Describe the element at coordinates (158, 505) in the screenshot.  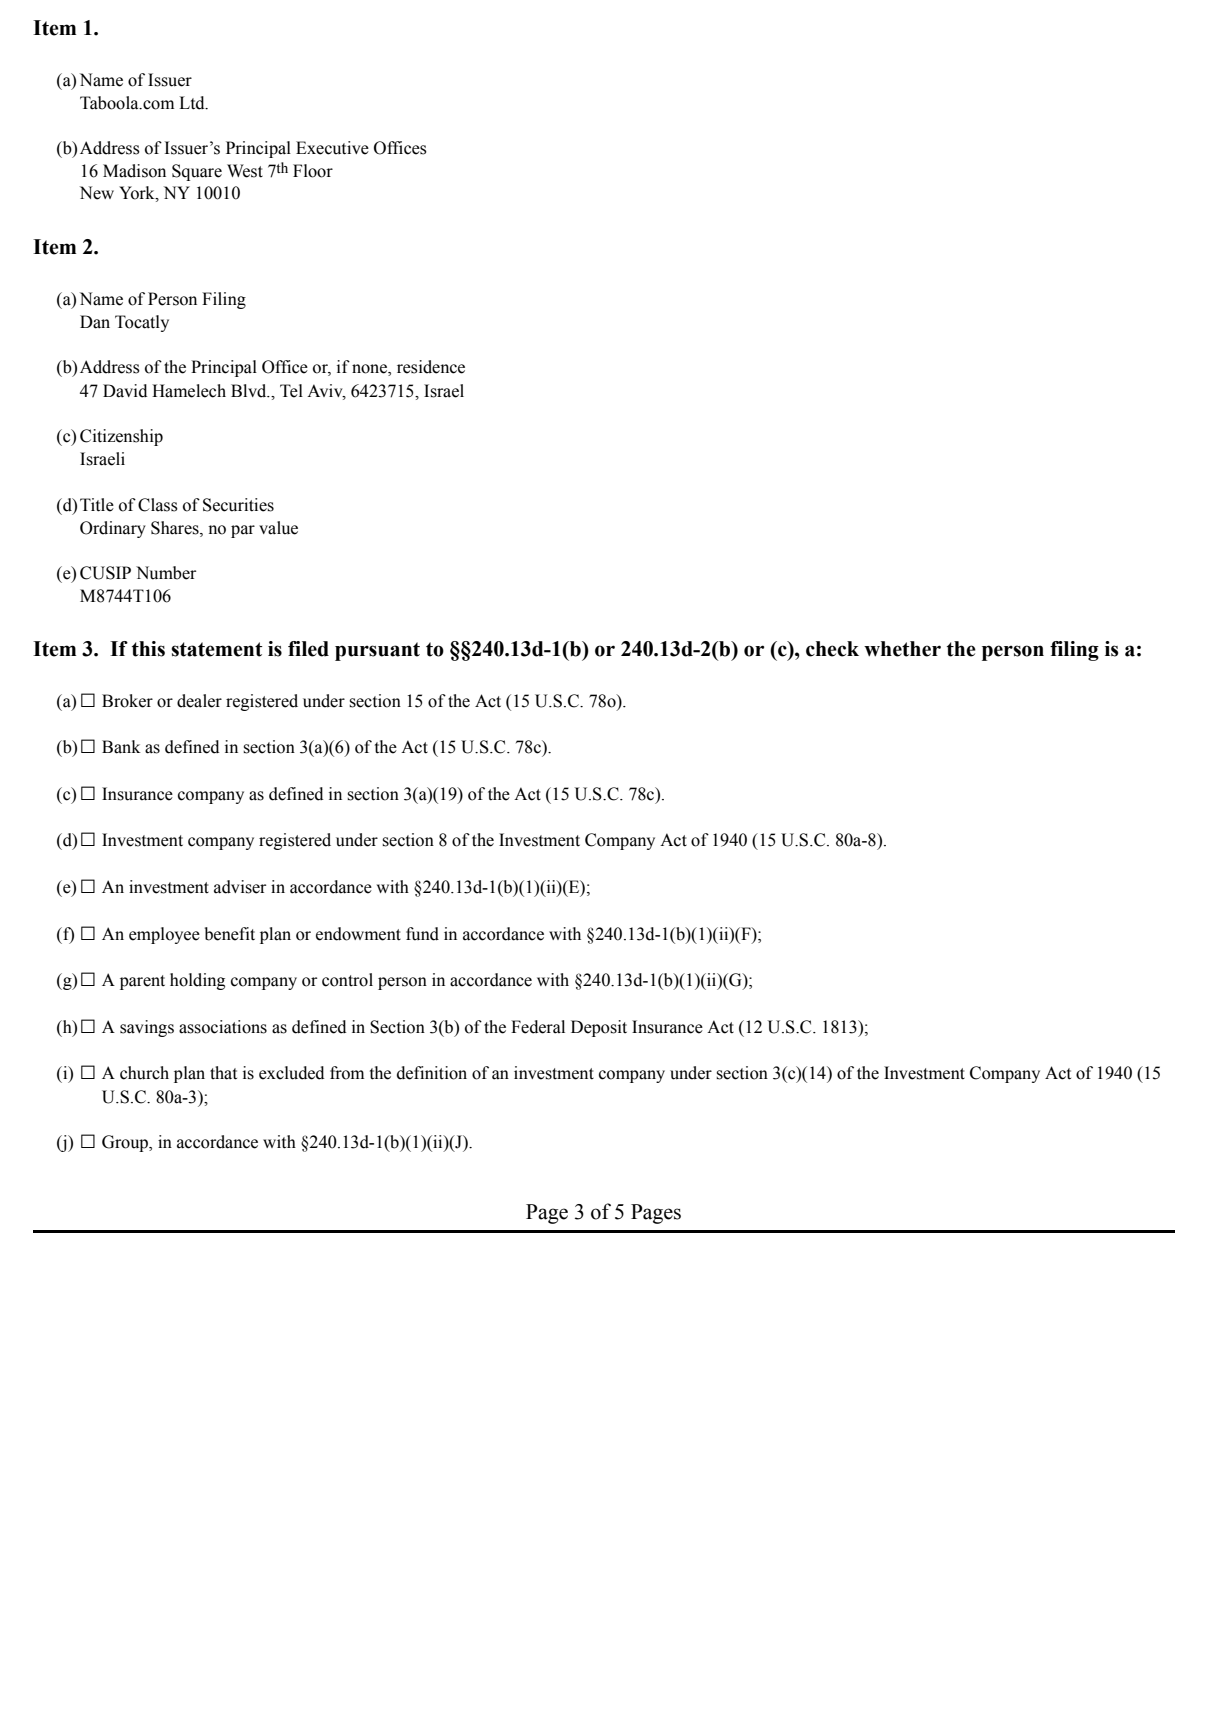
I see `Class` at that location.
